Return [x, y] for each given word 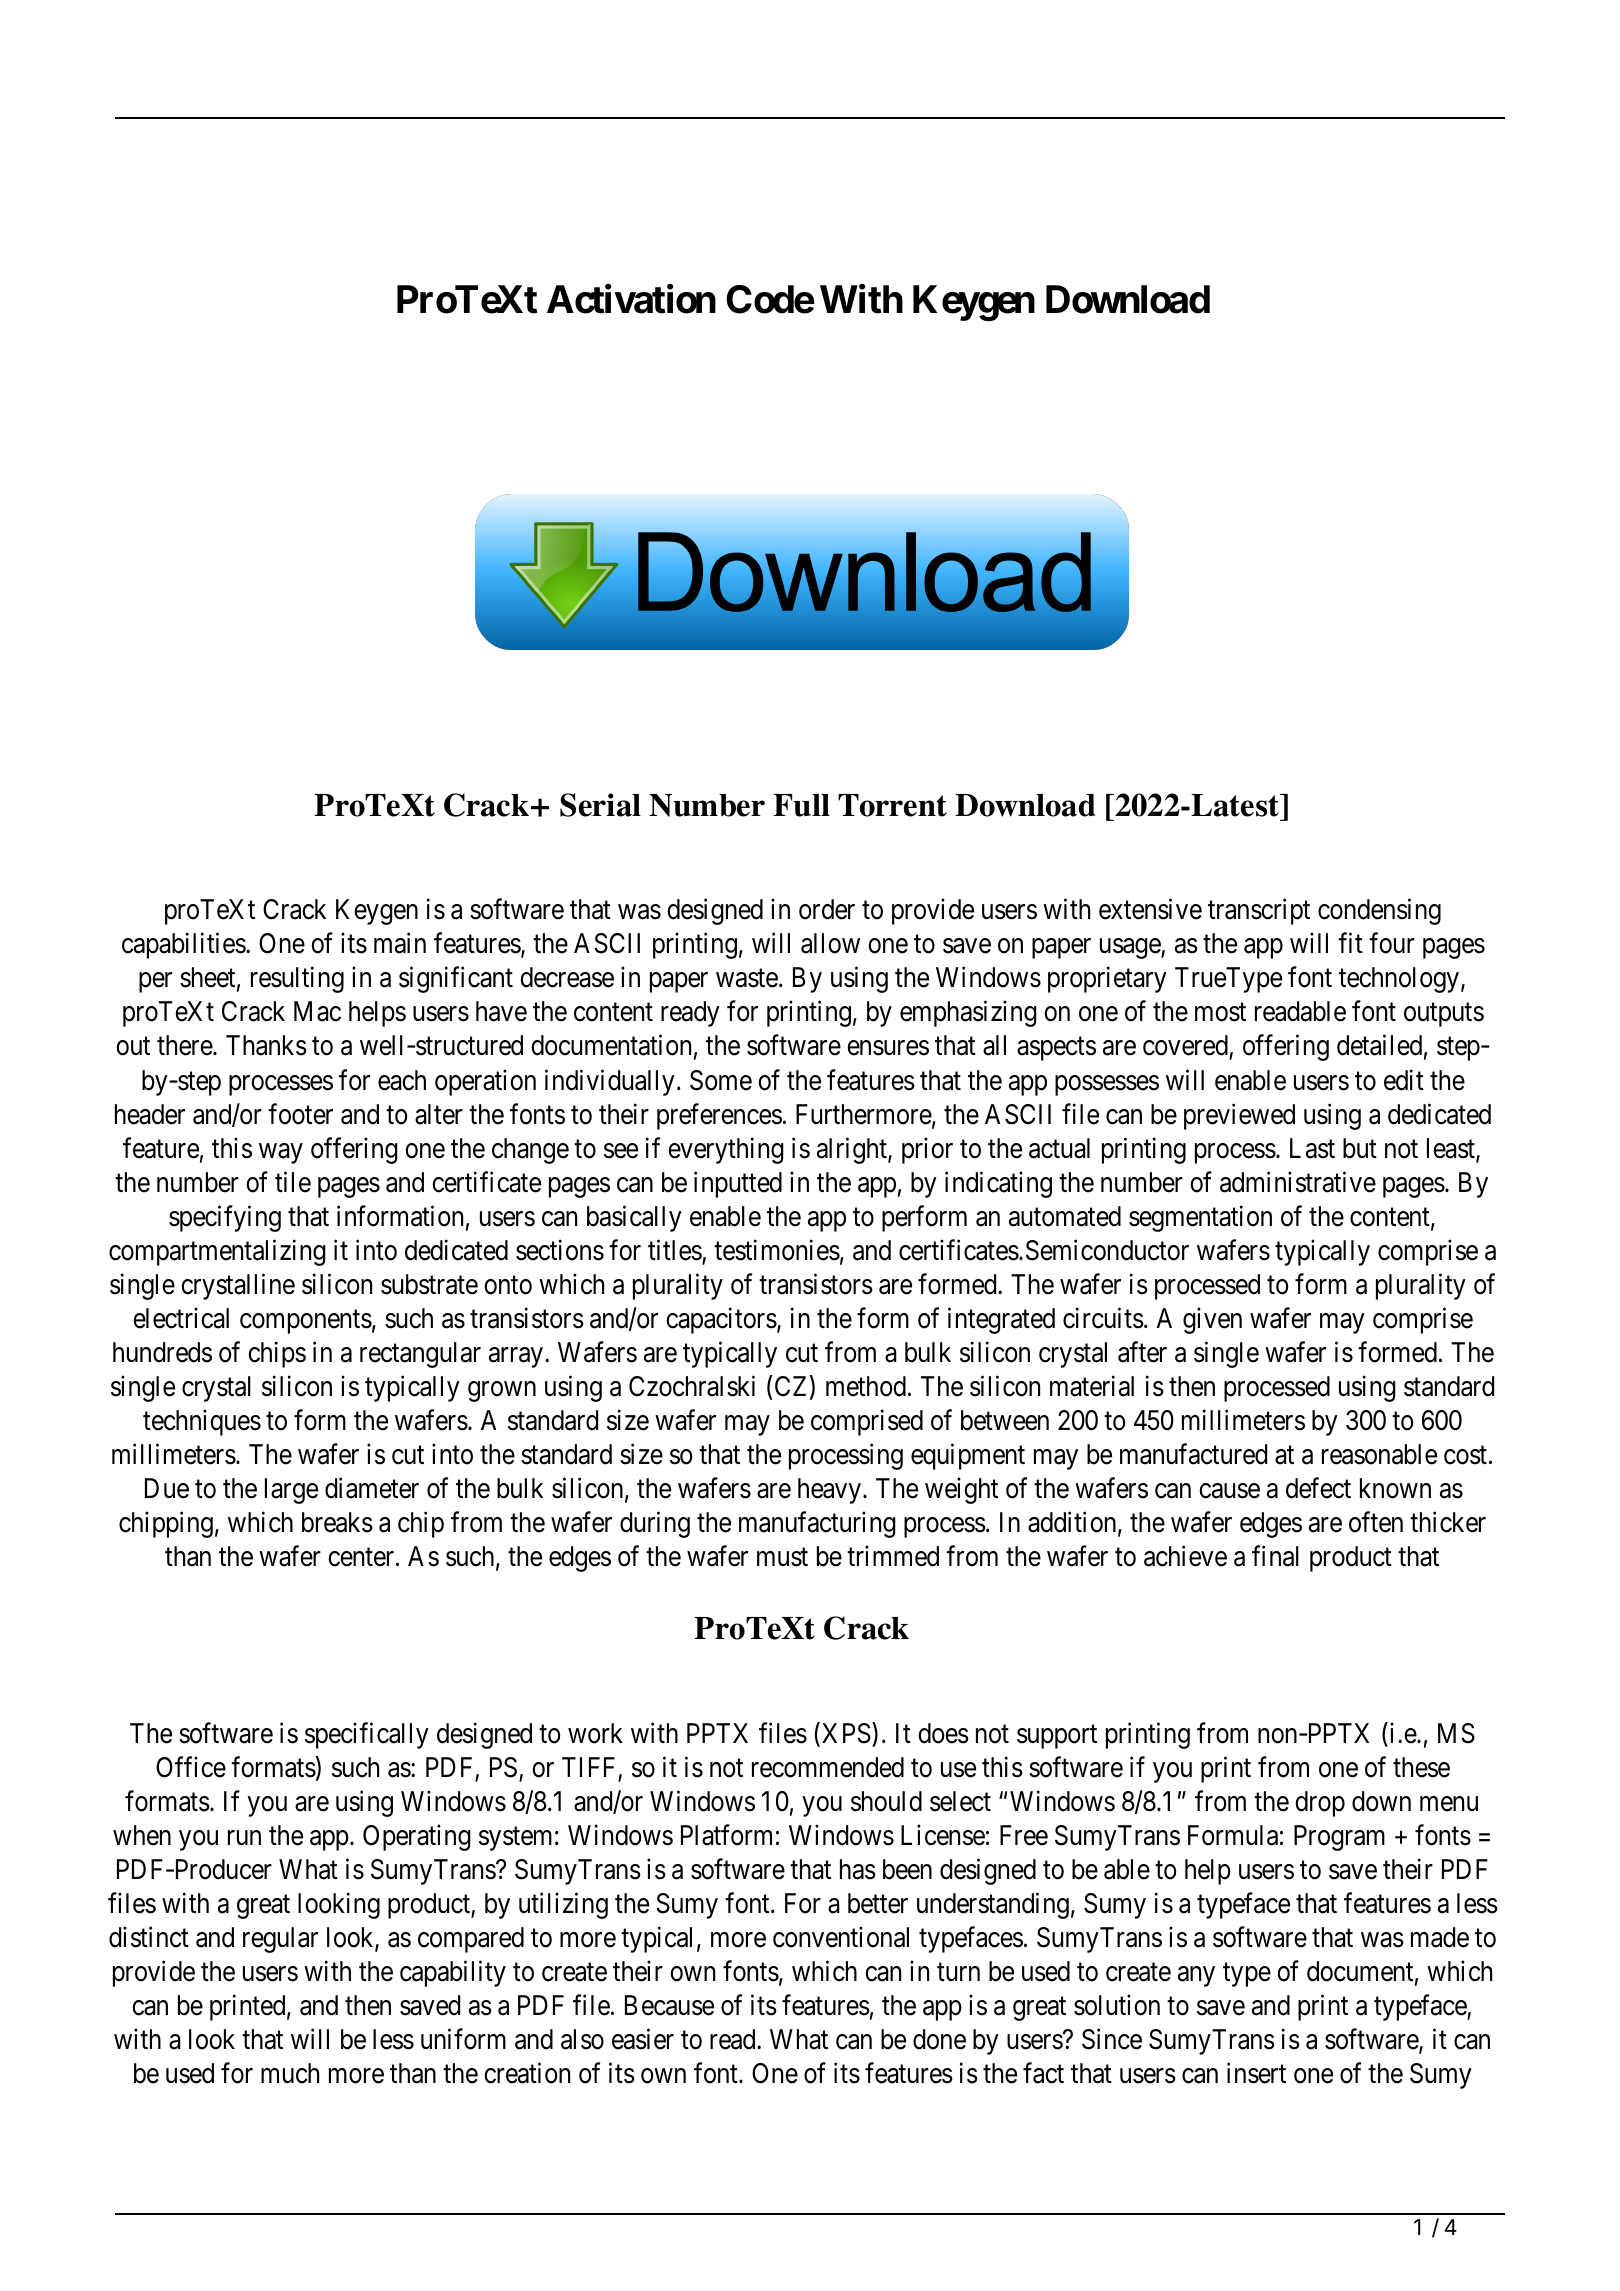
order [827, 909]
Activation [631, 299]
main [400, 943]
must [782, 1557]
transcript [1259, 912]
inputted [738, 1184]
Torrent [892, 805]
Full [801, 805]
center [362, 1557]
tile [293, 1182]
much [290, 2073]
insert [1256, 2073]
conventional [841, 1937]
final [1275, 1556]
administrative [1298, 1182]
